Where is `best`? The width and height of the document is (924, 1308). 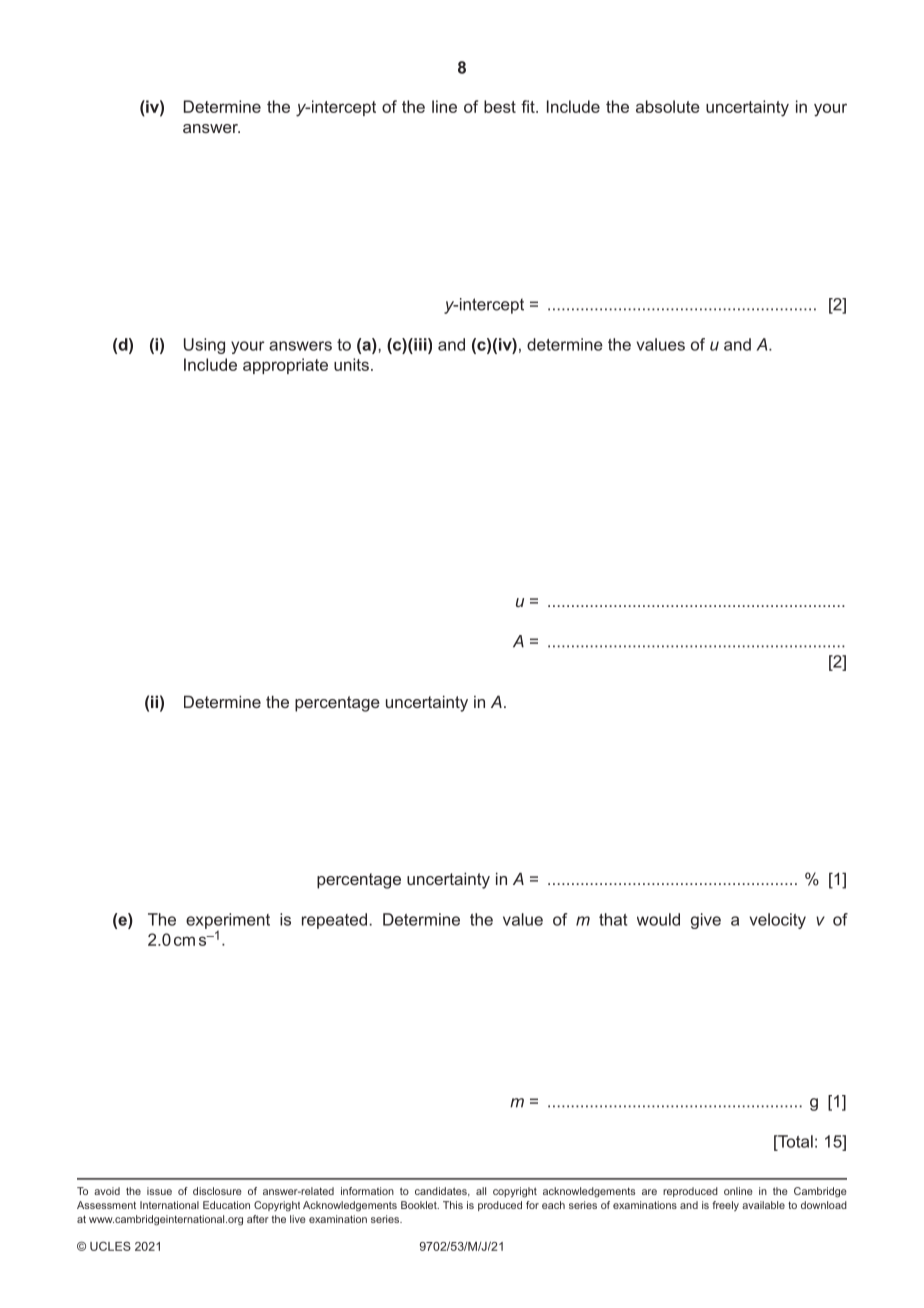
best is located at coordinates (500, 106).
